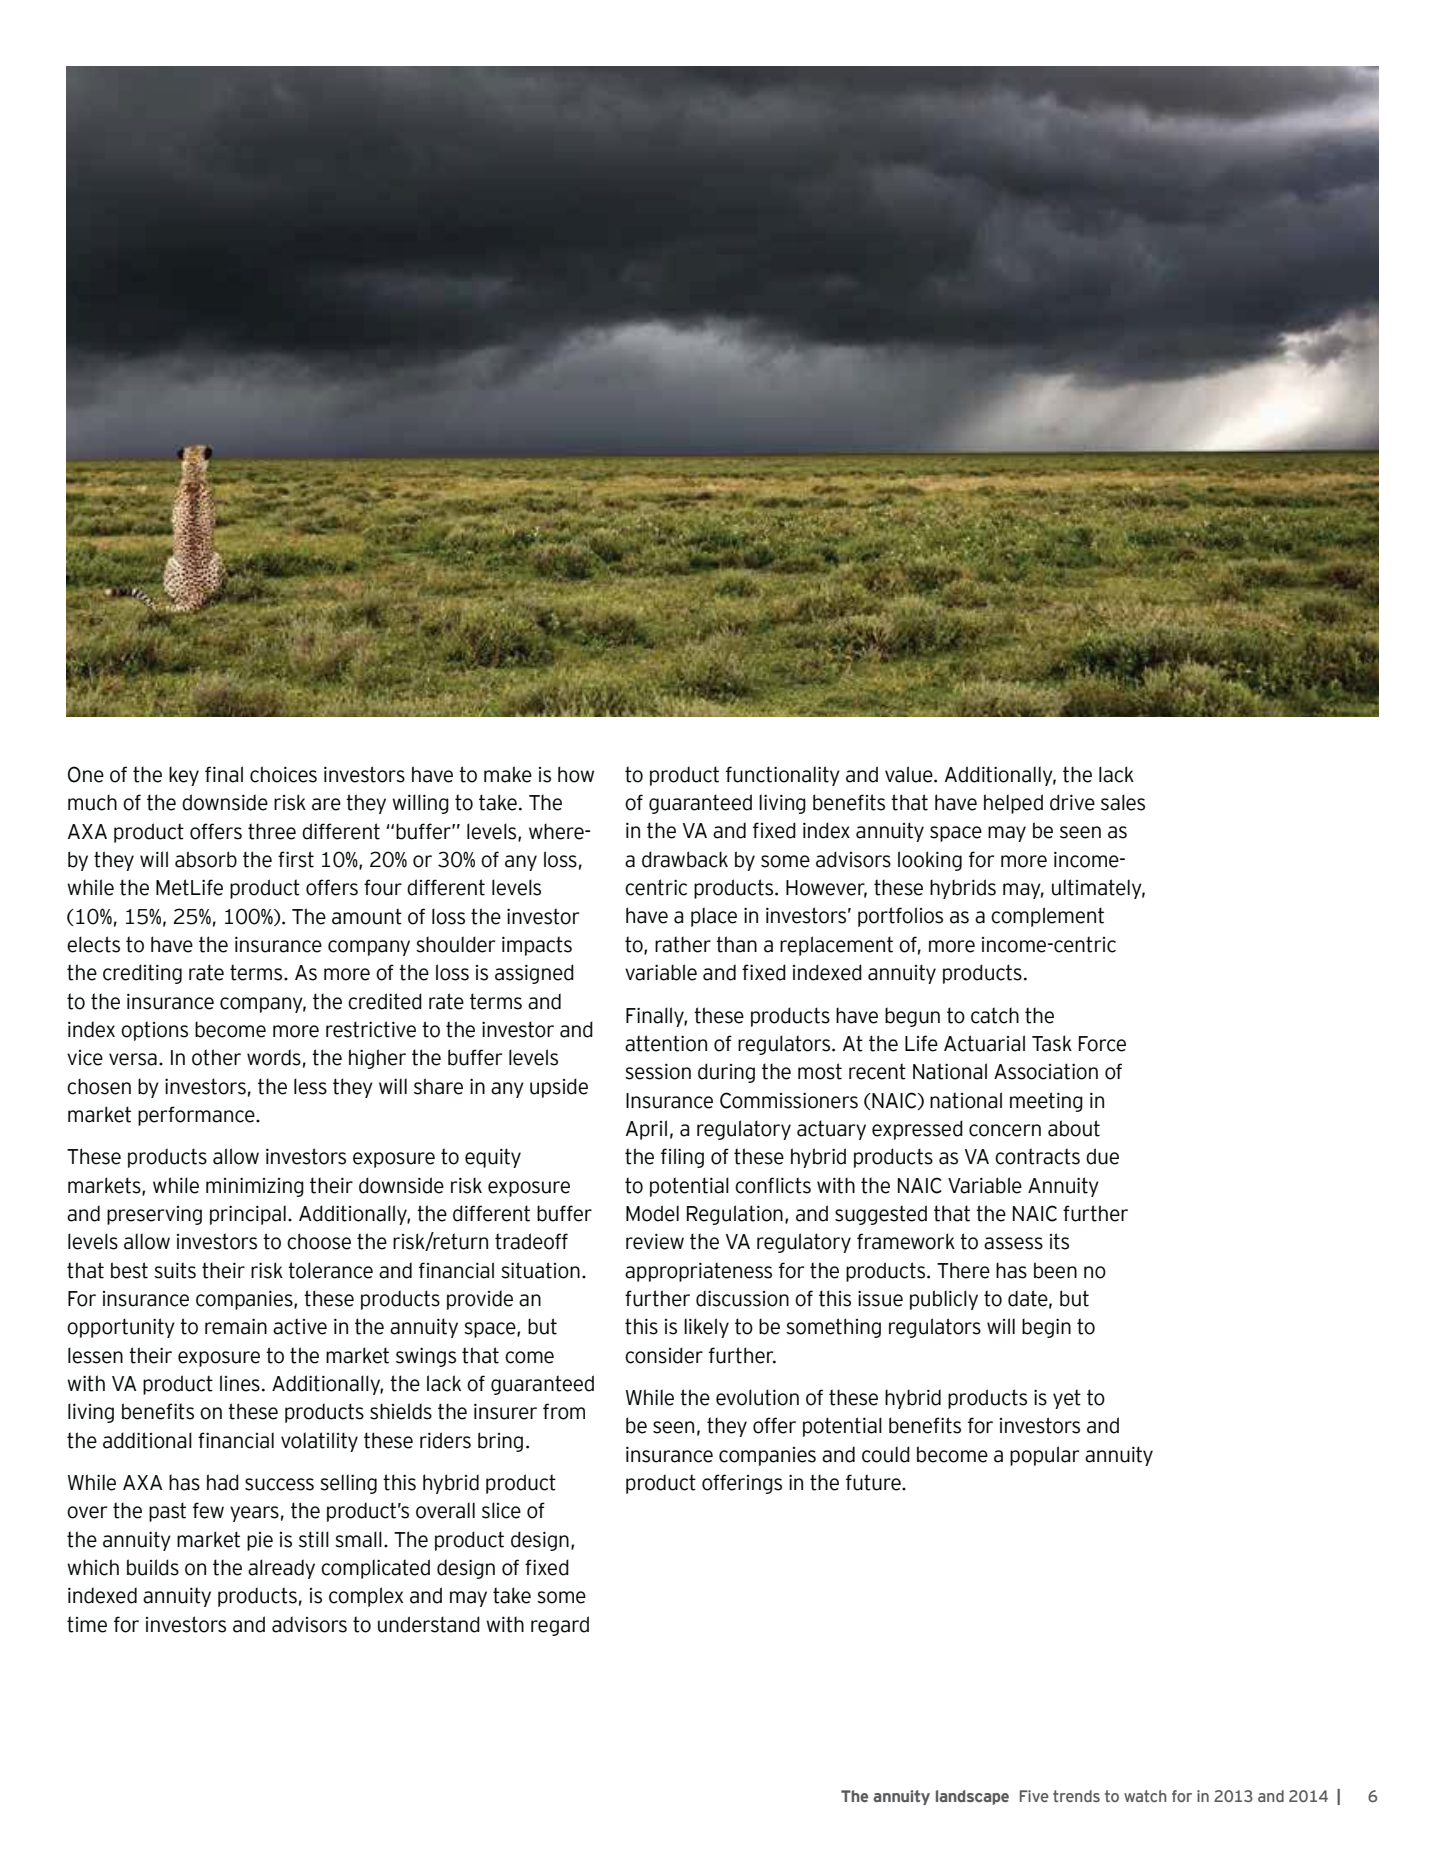  I want to click on three, so click(272, 831).
